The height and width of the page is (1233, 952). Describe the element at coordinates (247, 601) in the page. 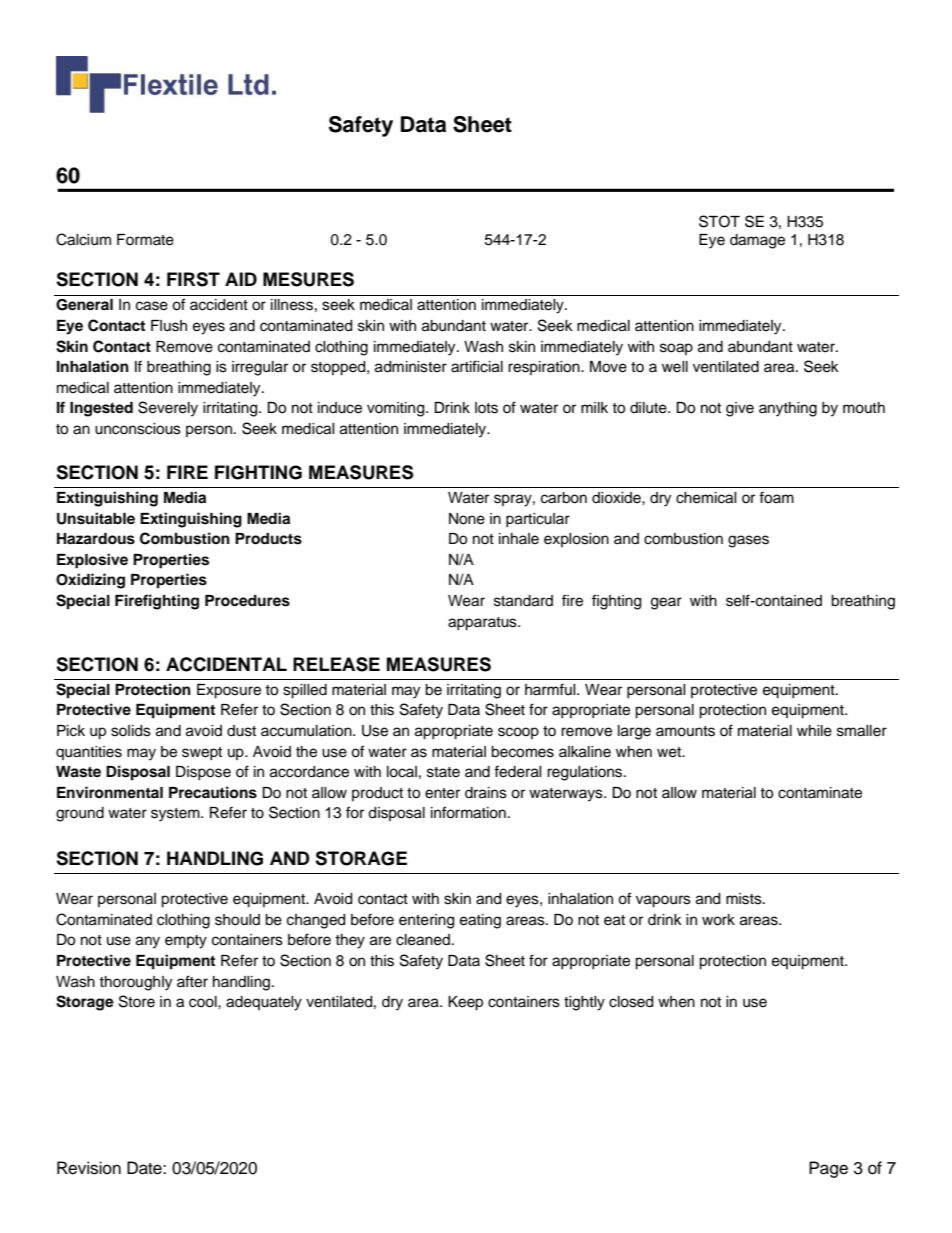

I see `Procedures` at that location.
